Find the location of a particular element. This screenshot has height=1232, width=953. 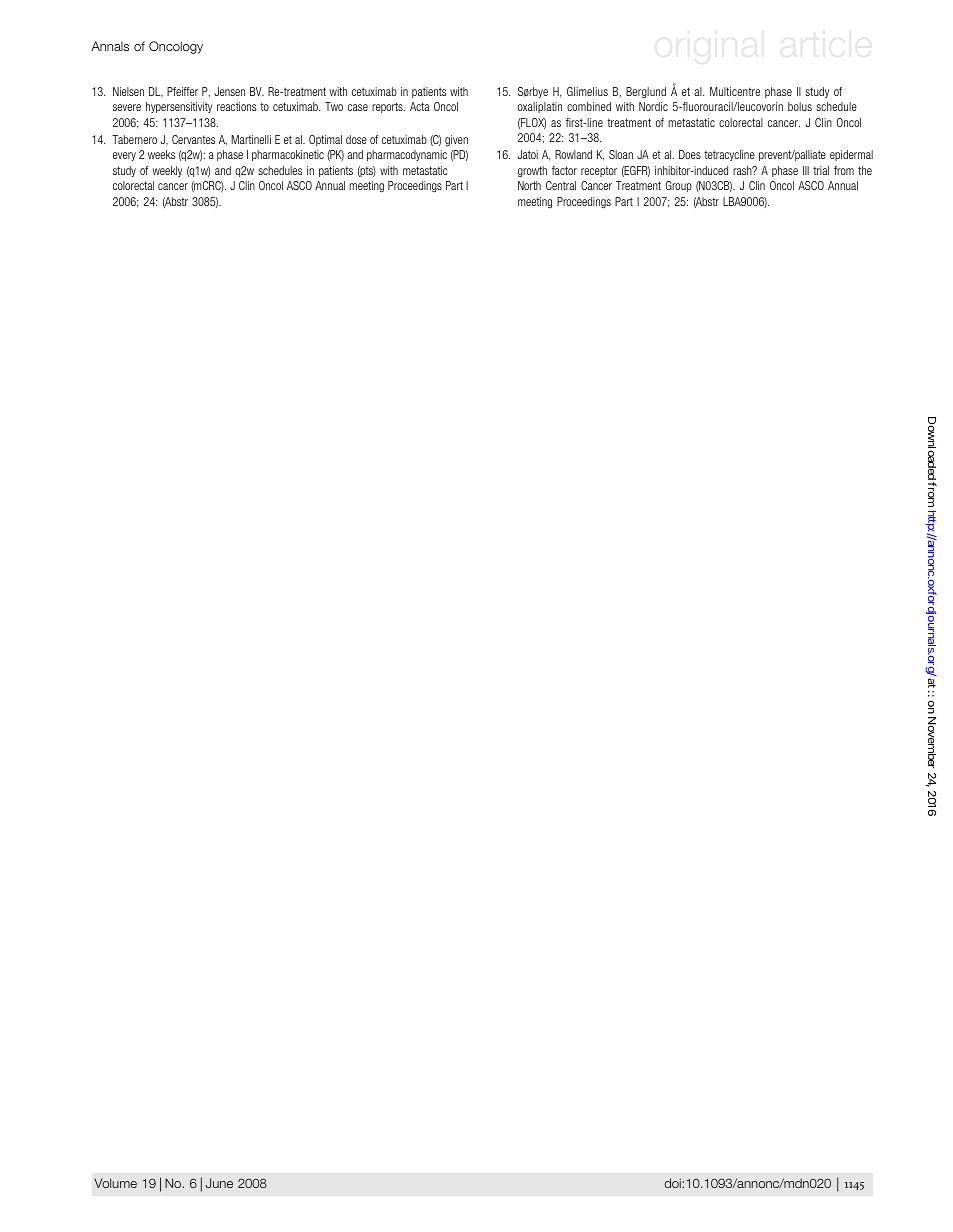

bolus is located at coordinates (800, 106).
